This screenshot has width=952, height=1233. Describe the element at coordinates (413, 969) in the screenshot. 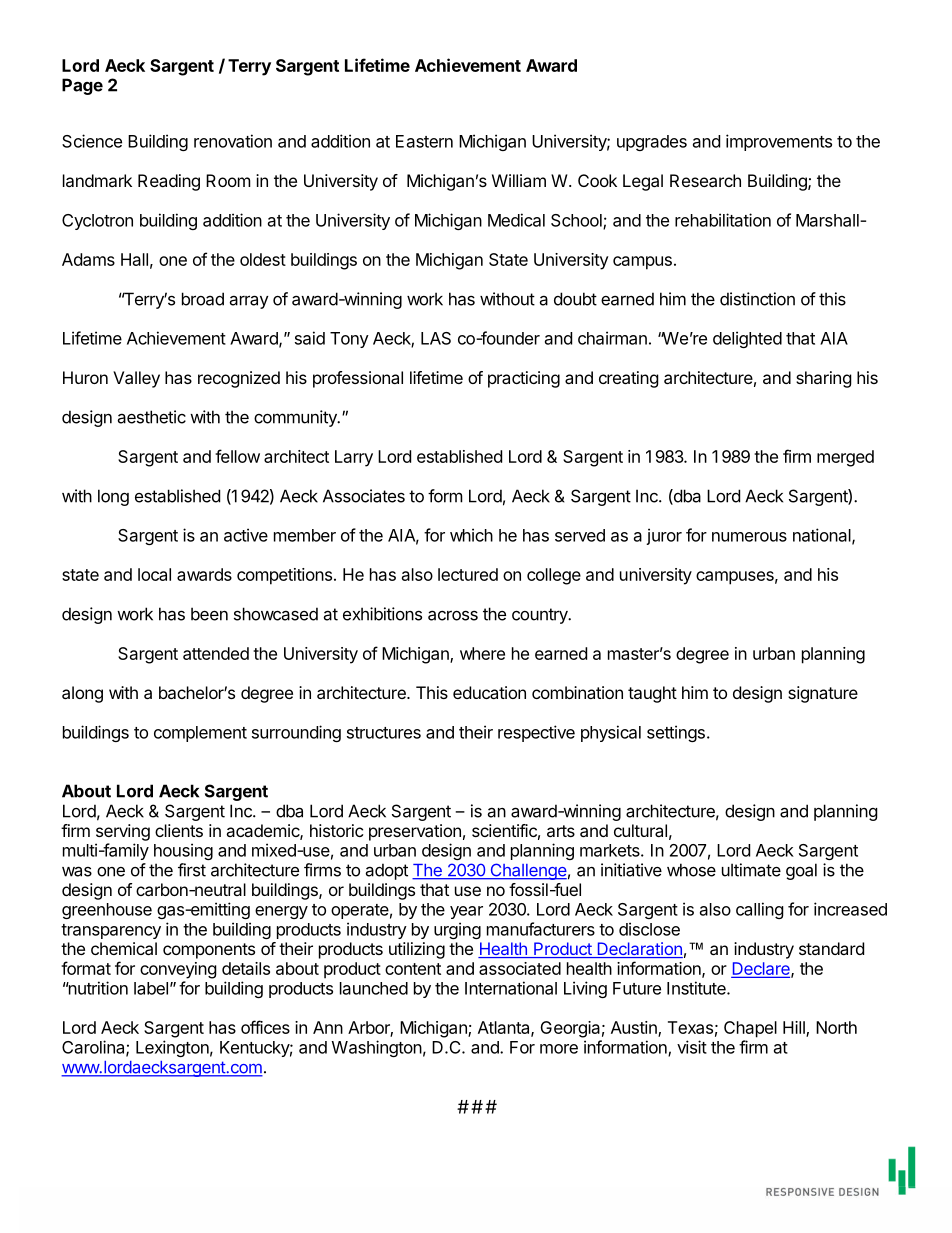

I see `content` at that location.
